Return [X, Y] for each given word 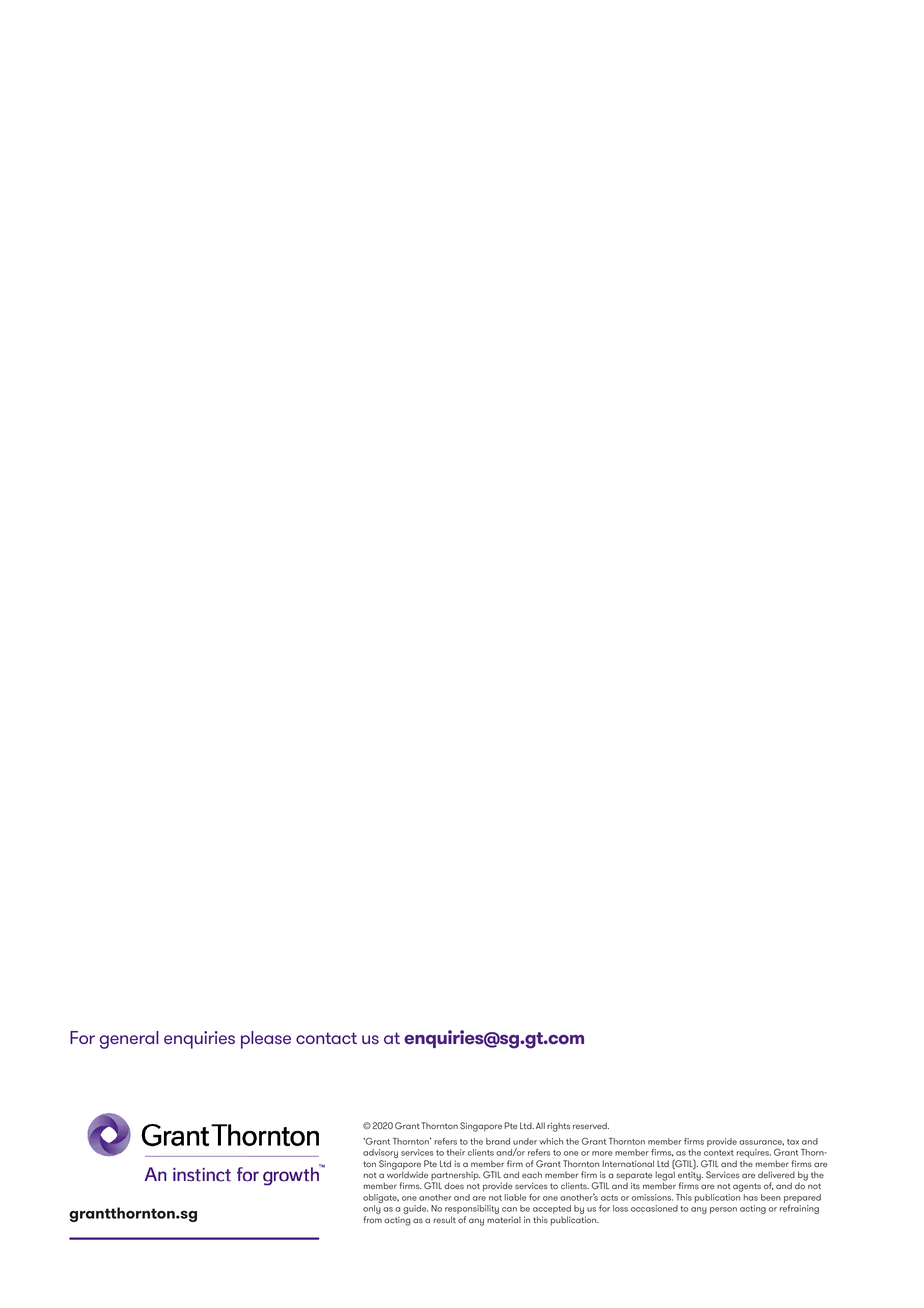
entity [690, 1176]
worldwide [407, 1173]
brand [498, 1141]
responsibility [472, 1211]
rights [558, 1127]
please [266, 1040]
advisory [380, 1155]
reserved [591, 1125]
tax [793, 1142]
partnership [454, 1177]
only [372, 1211]
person [723, 1210]
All [540, 1125]
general [129, 1040]
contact [326, 1038]
